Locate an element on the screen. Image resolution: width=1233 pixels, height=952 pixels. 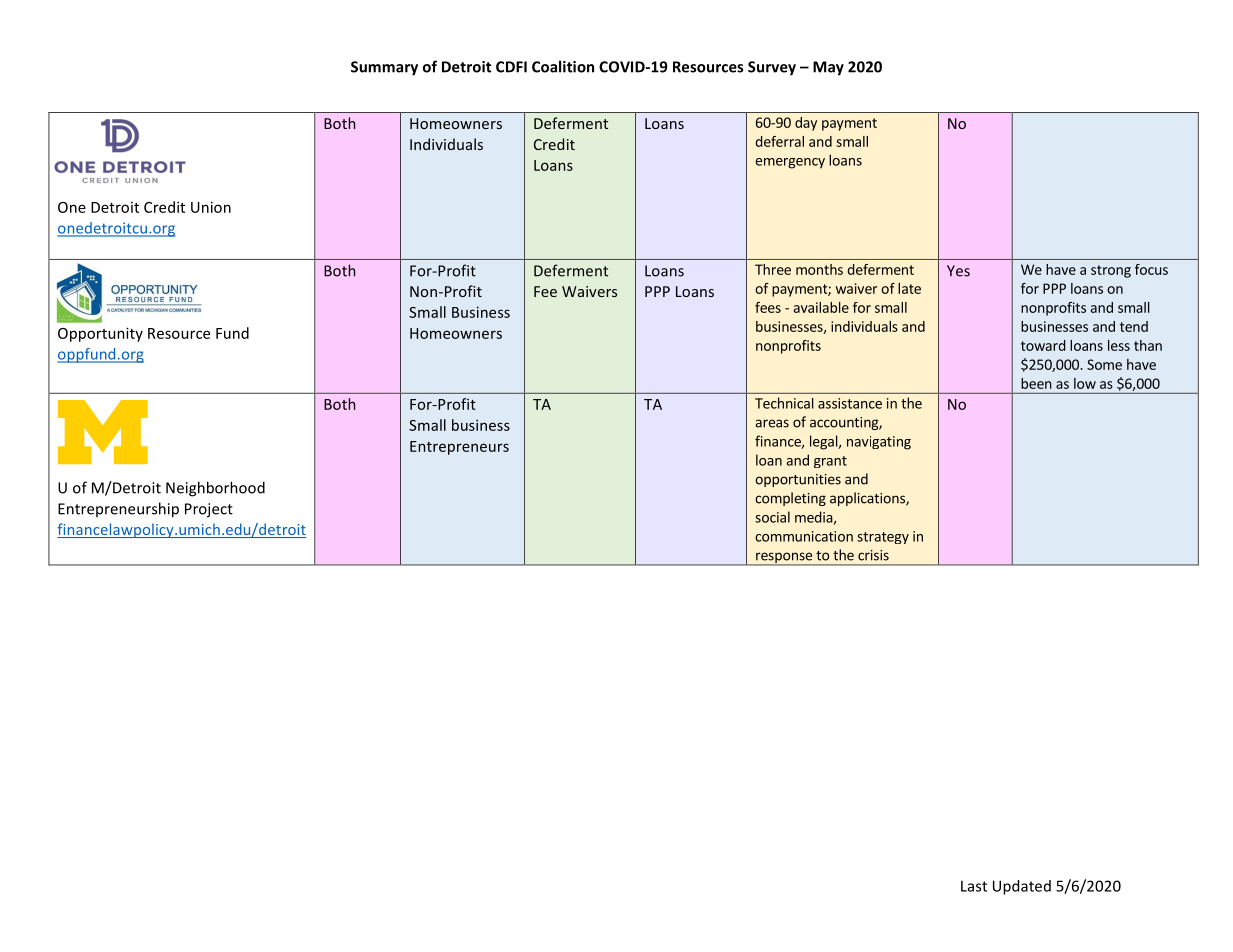
Last is located at coordinates (974, 886).
